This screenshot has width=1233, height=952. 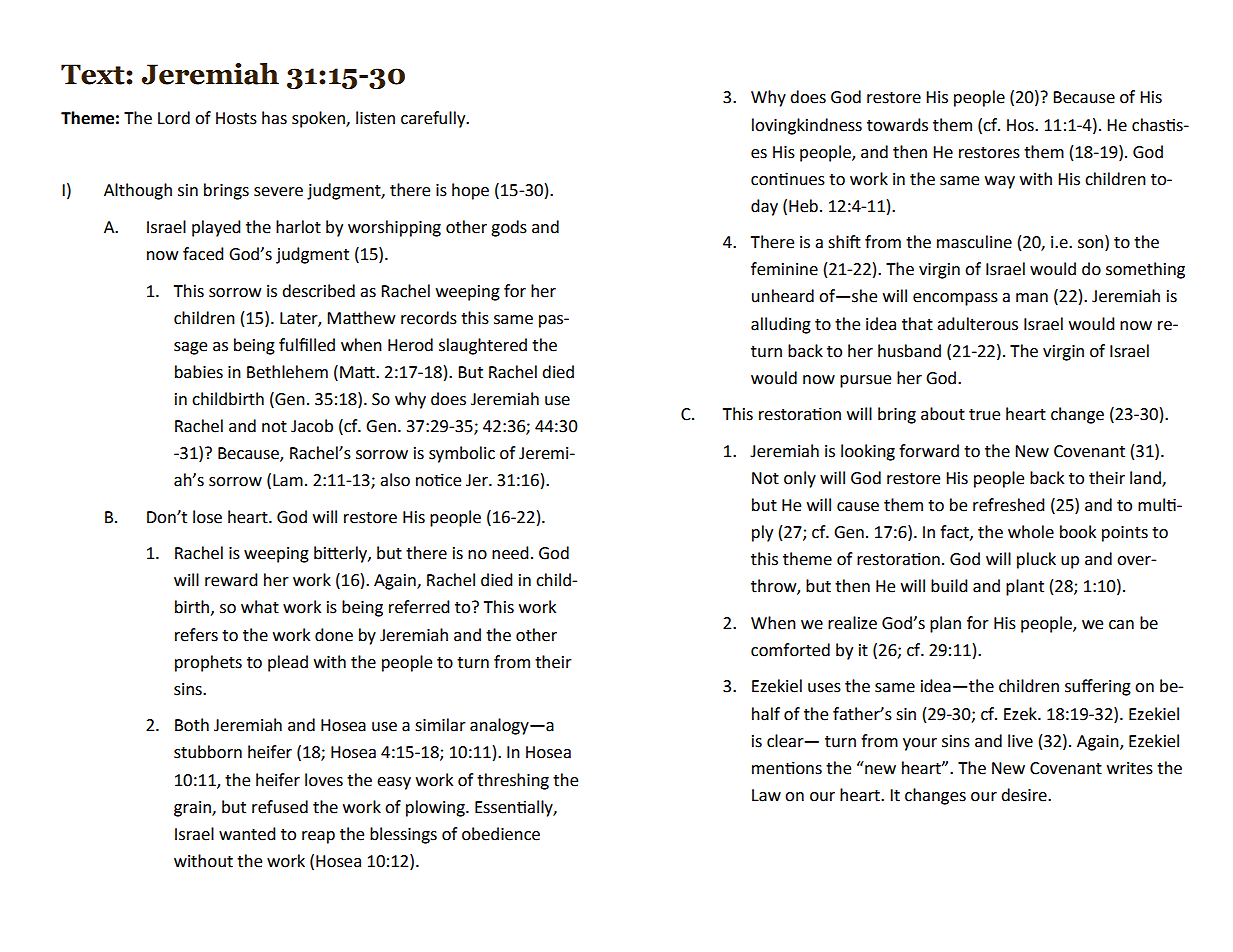 What do you see at coordinates (288, 663) in the screenshot?
I see `plead` at bounding box center [288, 663].
